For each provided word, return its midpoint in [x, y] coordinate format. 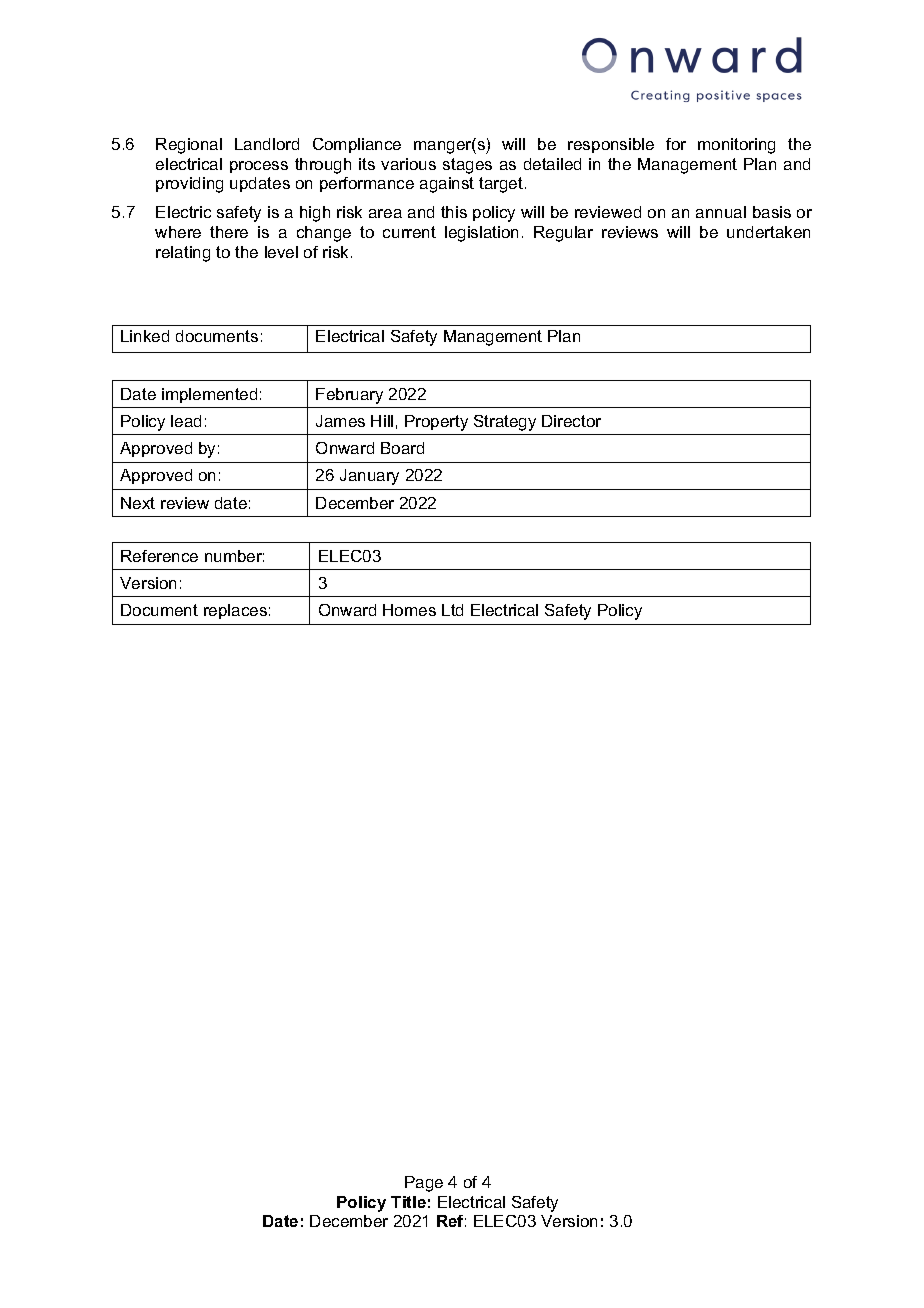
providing [189, 185]
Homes [409, 610]
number [234, 556]
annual [721, 212]
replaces [235, 611]
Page [424, 1184]
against [447, 185]
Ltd [452, 610]
